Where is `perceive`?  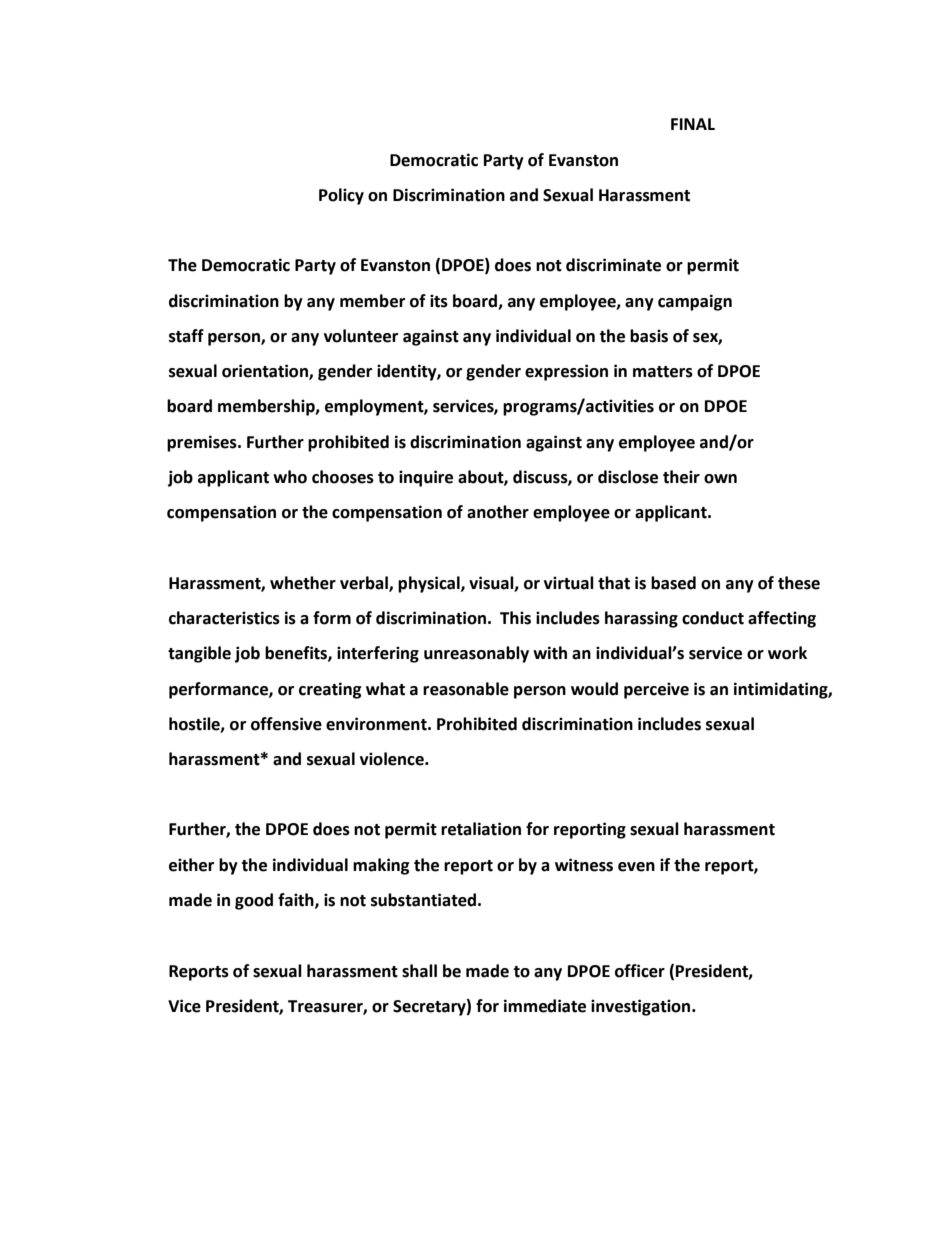 perceive is located at coordinates (656, 690).
